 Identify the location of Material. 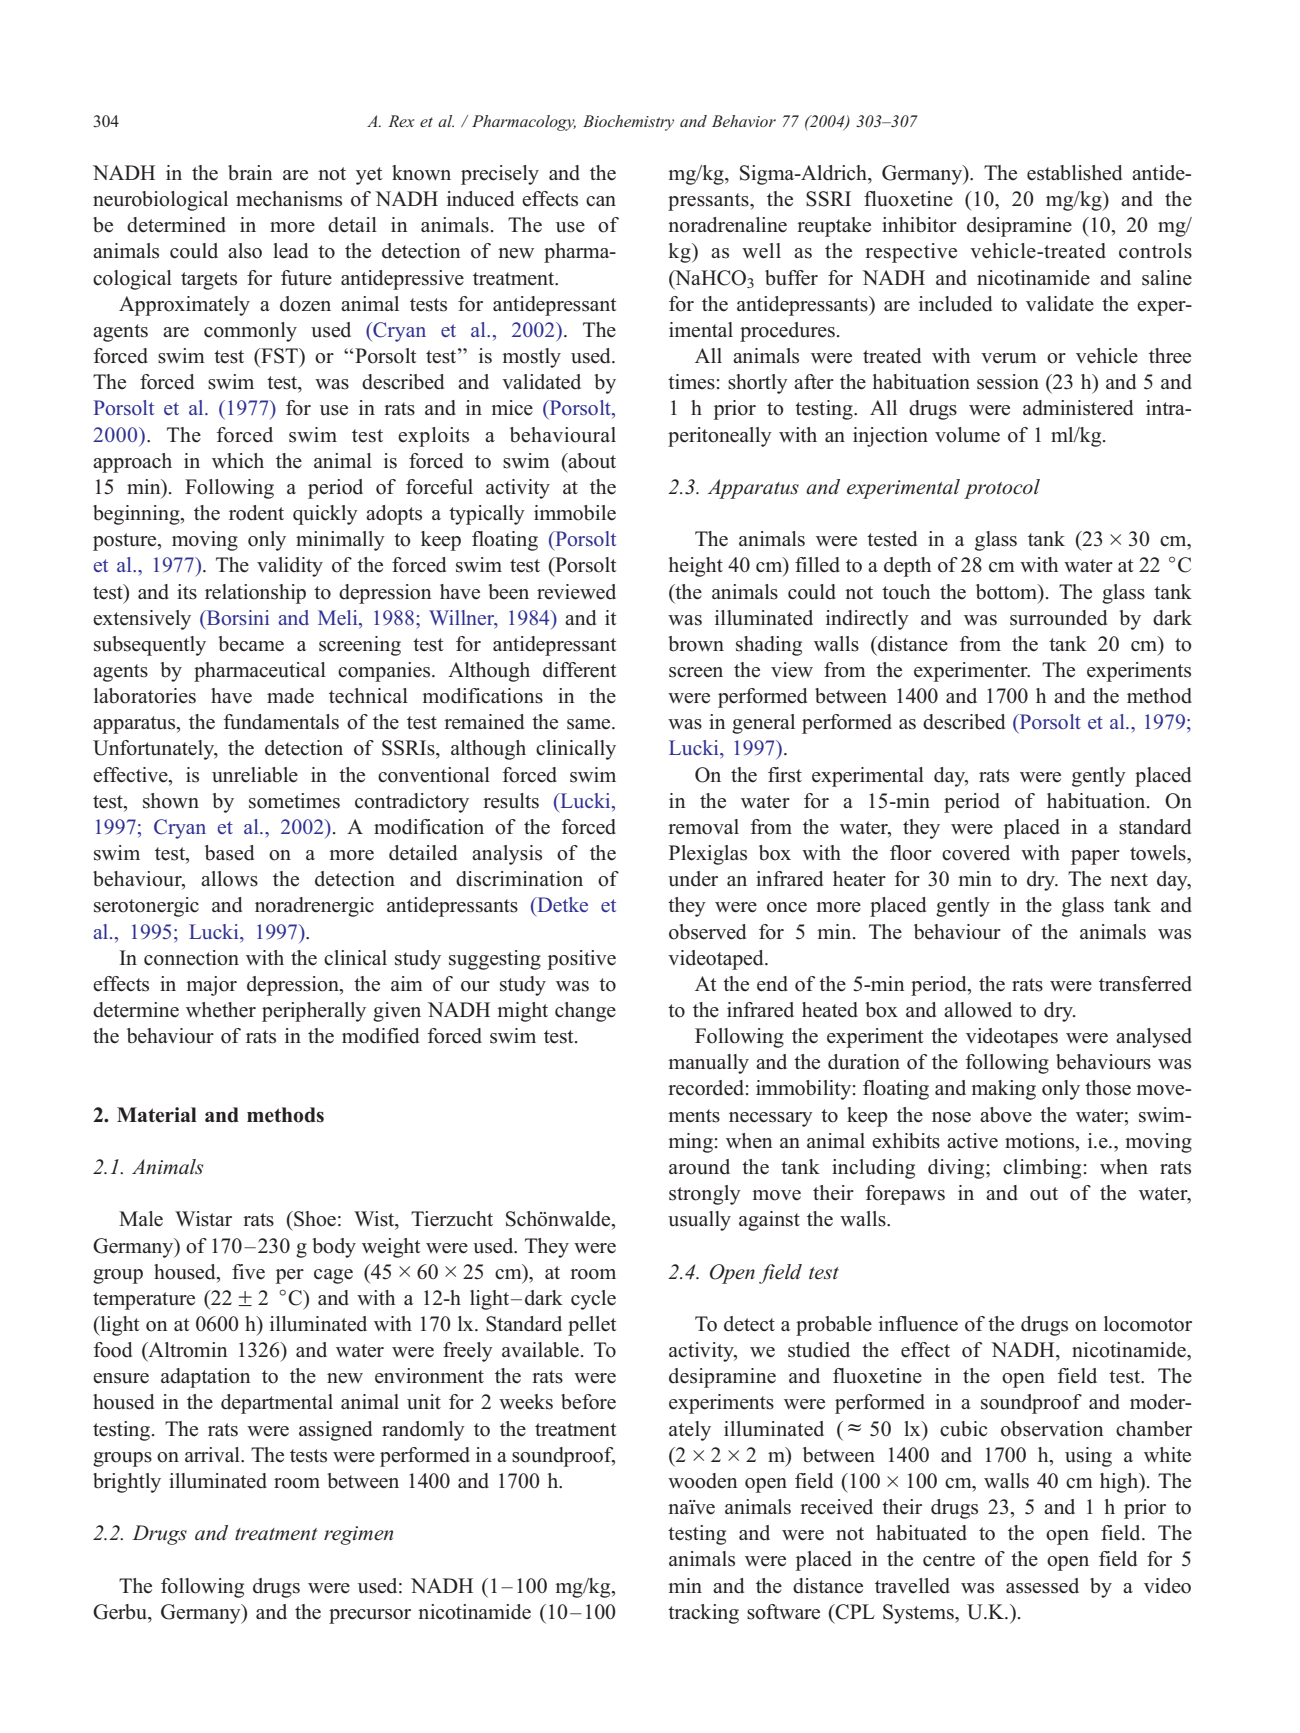
(157, 1115).
